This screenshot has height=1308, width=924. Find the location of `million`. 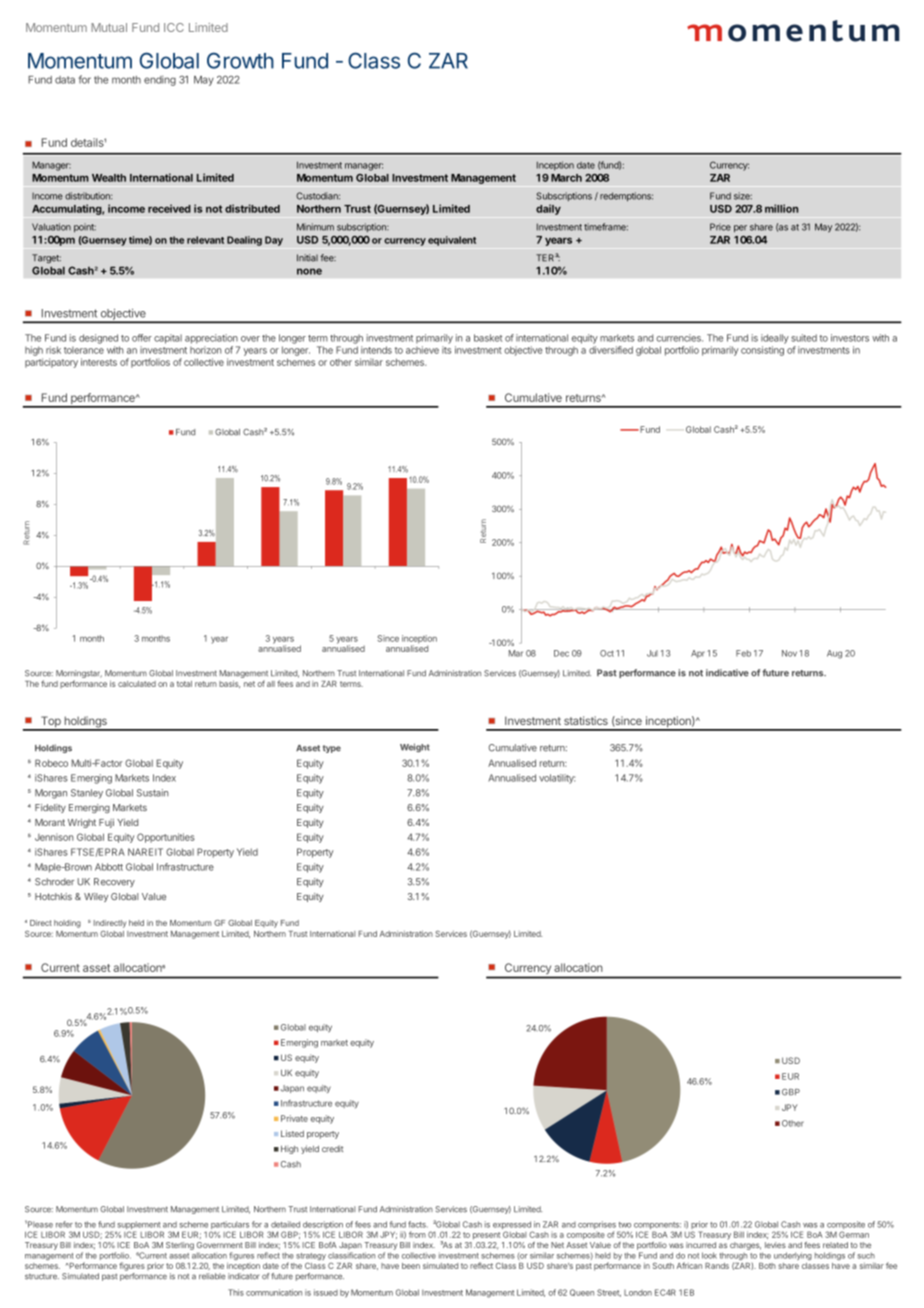

million is located at coordinates (781, 208).
